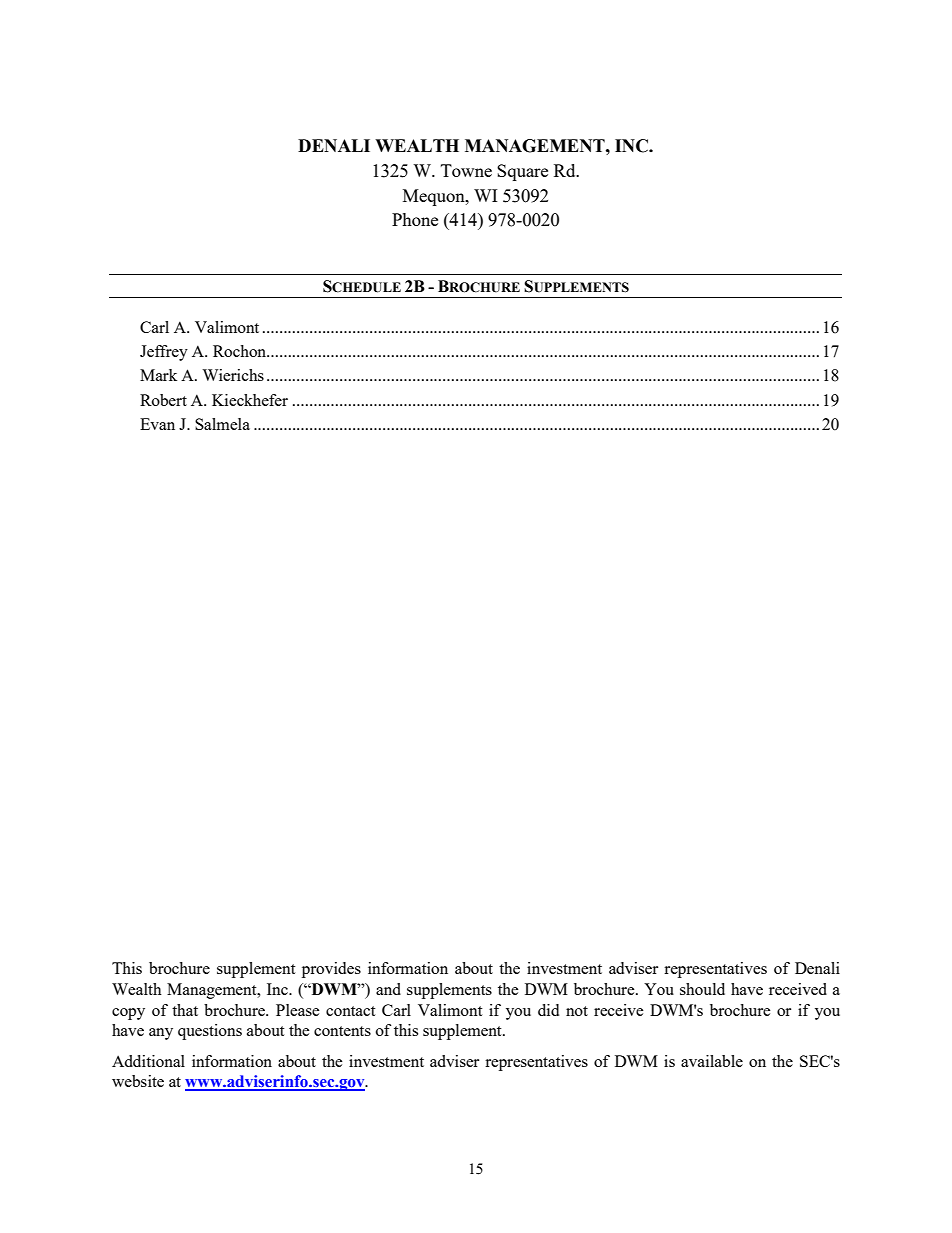 This document has width=952, height=1233. Describe the element at coordinates (342, 1031) in the document. I see `contents` at that location.
